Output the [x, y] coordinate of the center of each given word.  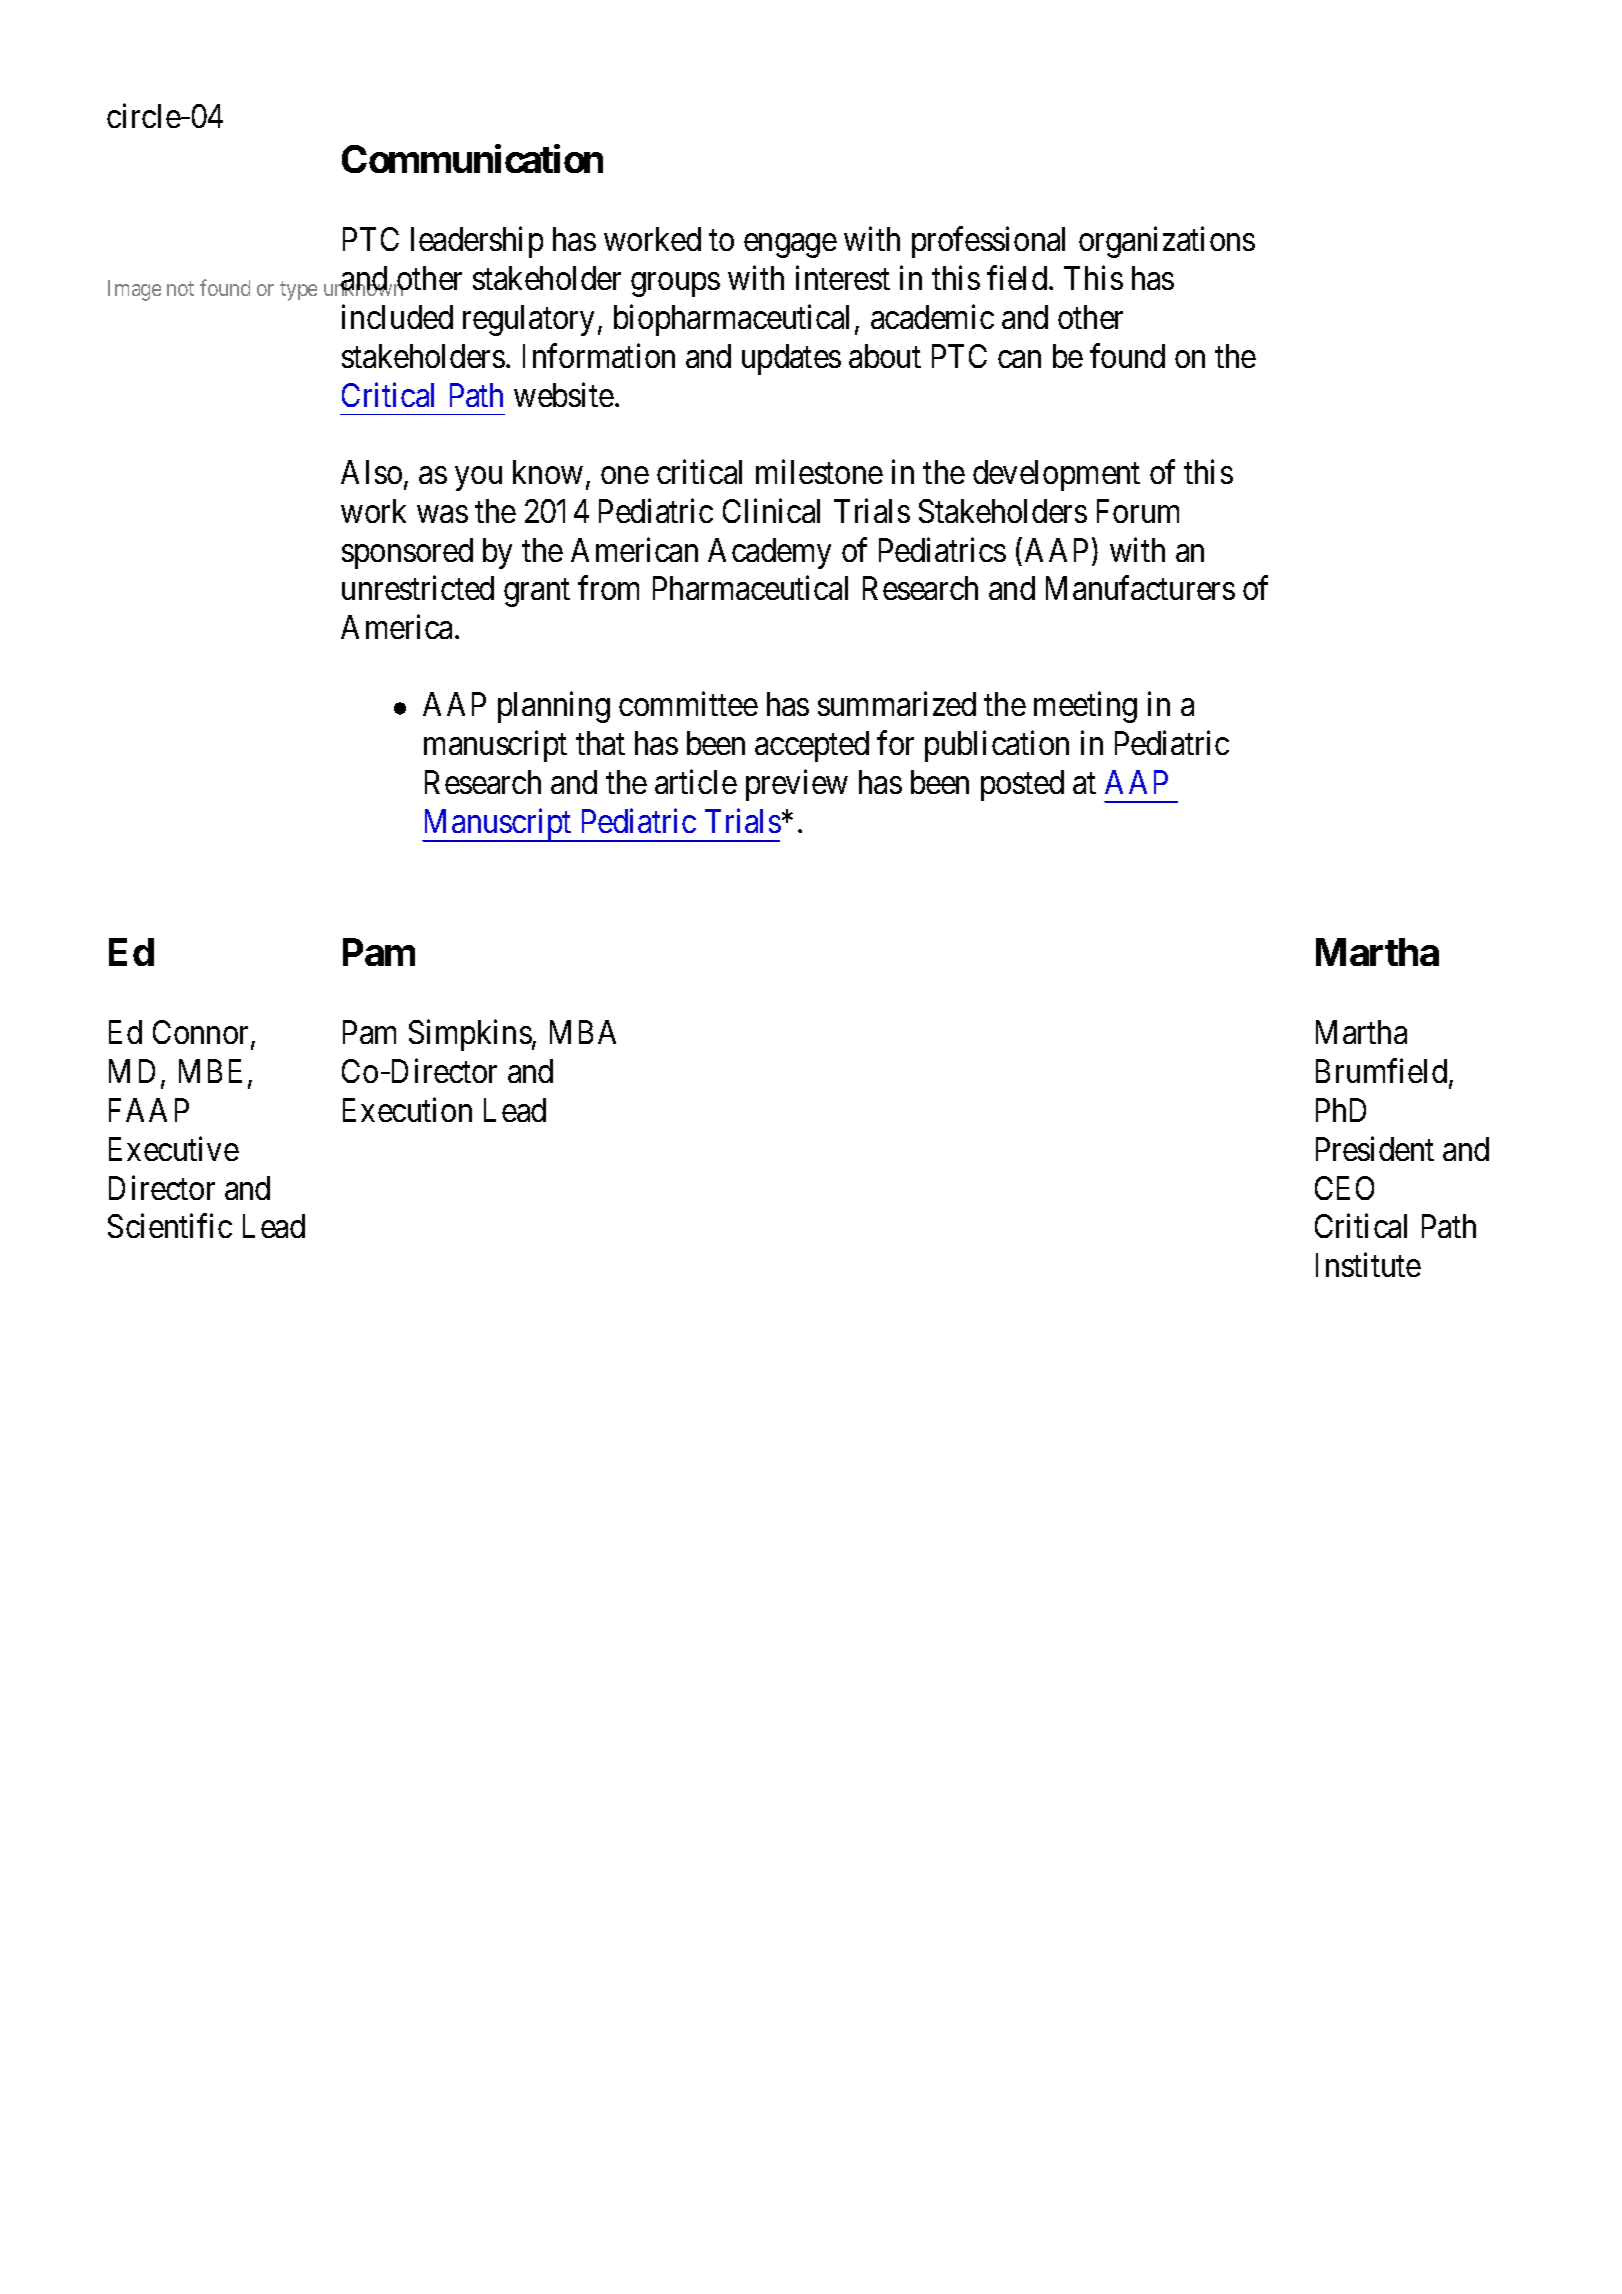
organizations [1167, 242]
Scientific [170, 1226]
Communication [472, 159]
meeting [1085, 707]
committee [688, 704]
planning [554, 707]
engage [790, 246]
